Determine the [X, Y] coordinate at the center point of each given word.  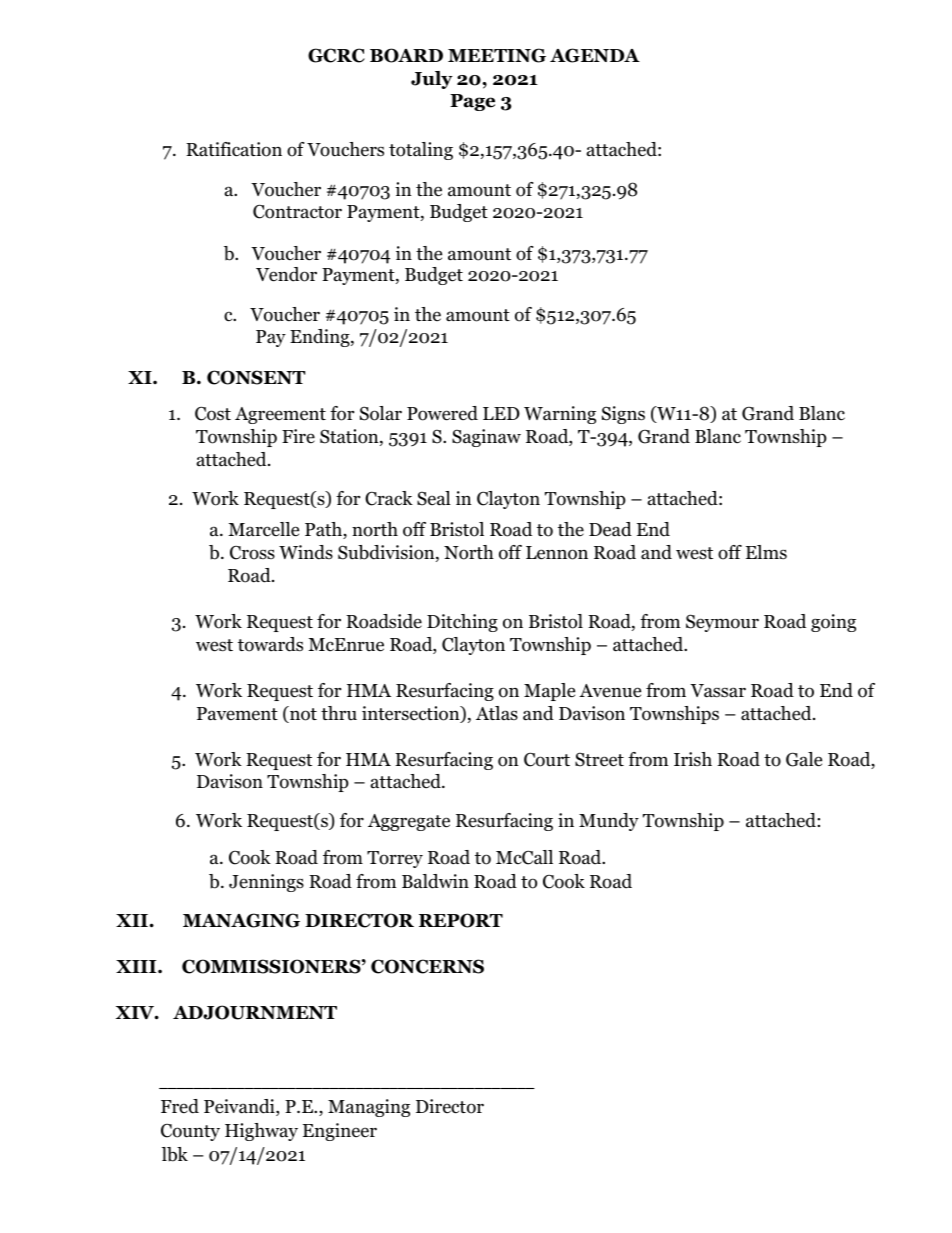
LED [501, 413]
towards [270, 644]
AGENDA [595, 55]
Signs [623, 415]
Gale [804, 759]
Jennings [266, 883]
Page [472, 102]
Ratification [234, 149]
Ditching [462, 623]
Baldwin [435, 881]
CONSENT [256, 377]
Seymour [722, 623]
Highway [261, 1132]
